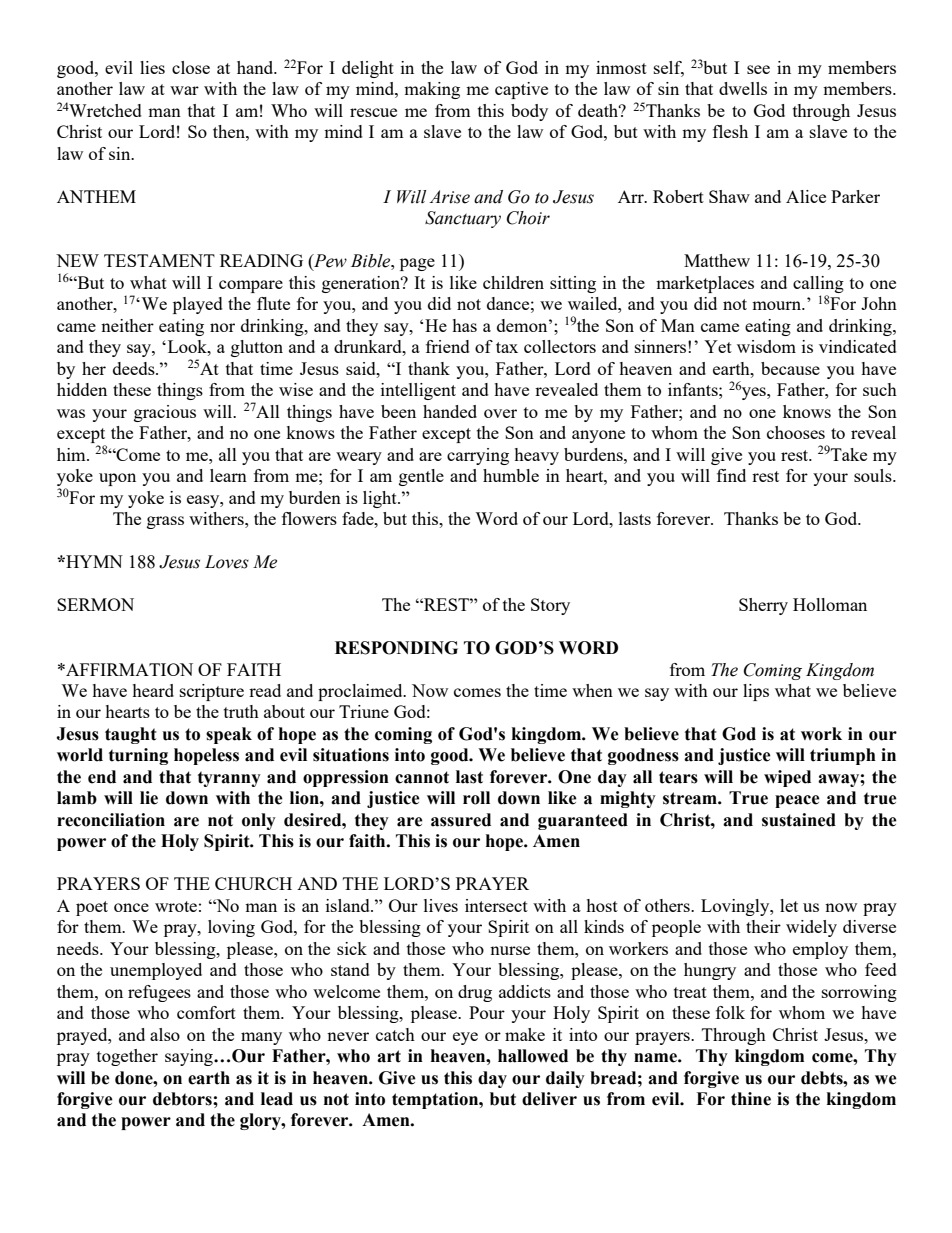 The height and width of the page is (1233, 952). I want to click on thine, so click(751, 1099).
